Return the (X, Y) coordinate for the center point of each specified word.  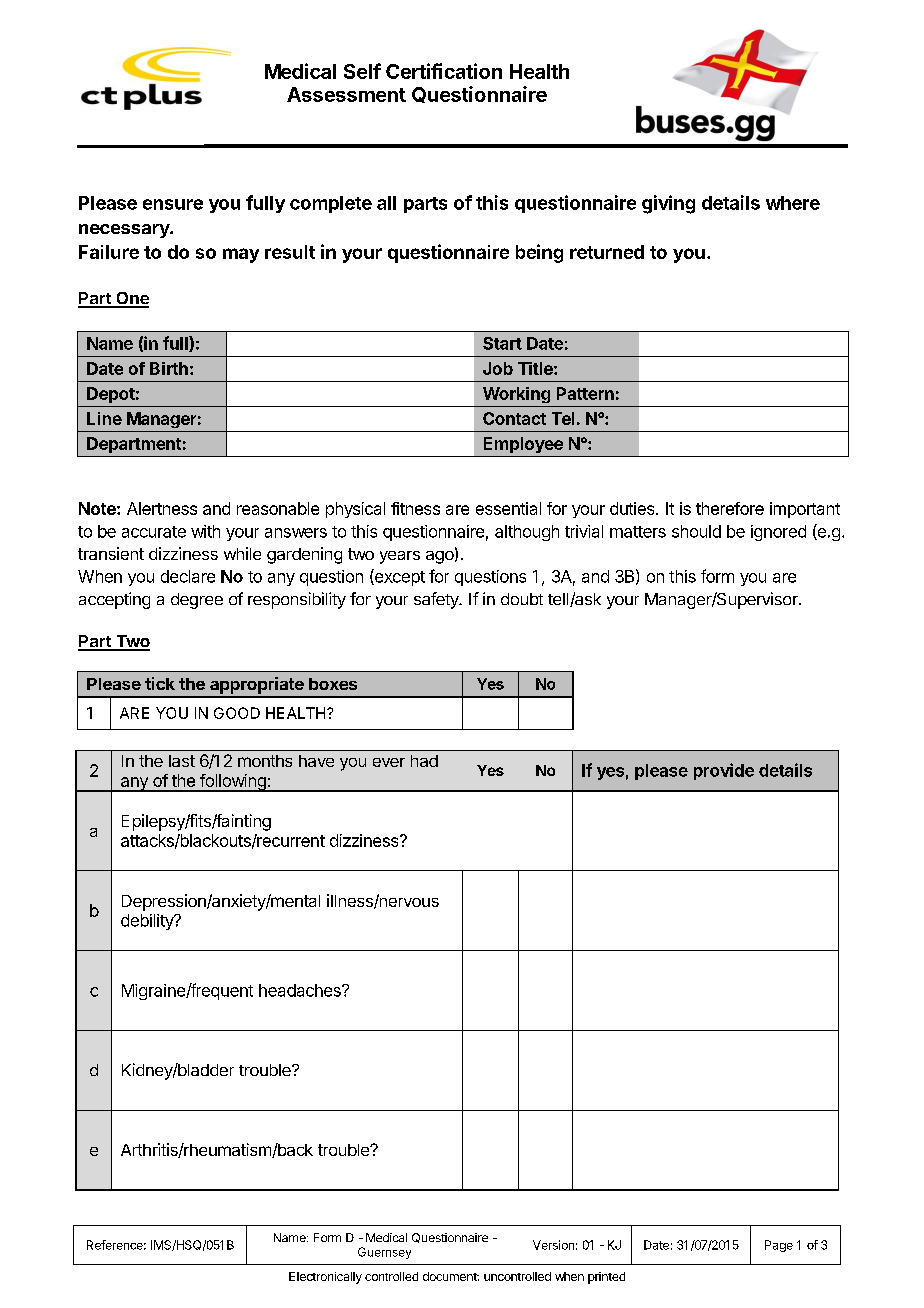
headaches (301, 990)
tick (160, 683)
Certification (444, 71)
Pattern (585, 393)
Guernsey (384, 1253)
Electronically (325, 1278)
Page (779, 1246)
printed (606, 1278)
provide (724, 771)
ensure (173, 204)
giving (668, 204)
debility (148, 922)
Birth (169, 368)
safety (437, 600)
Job (498, 368)
